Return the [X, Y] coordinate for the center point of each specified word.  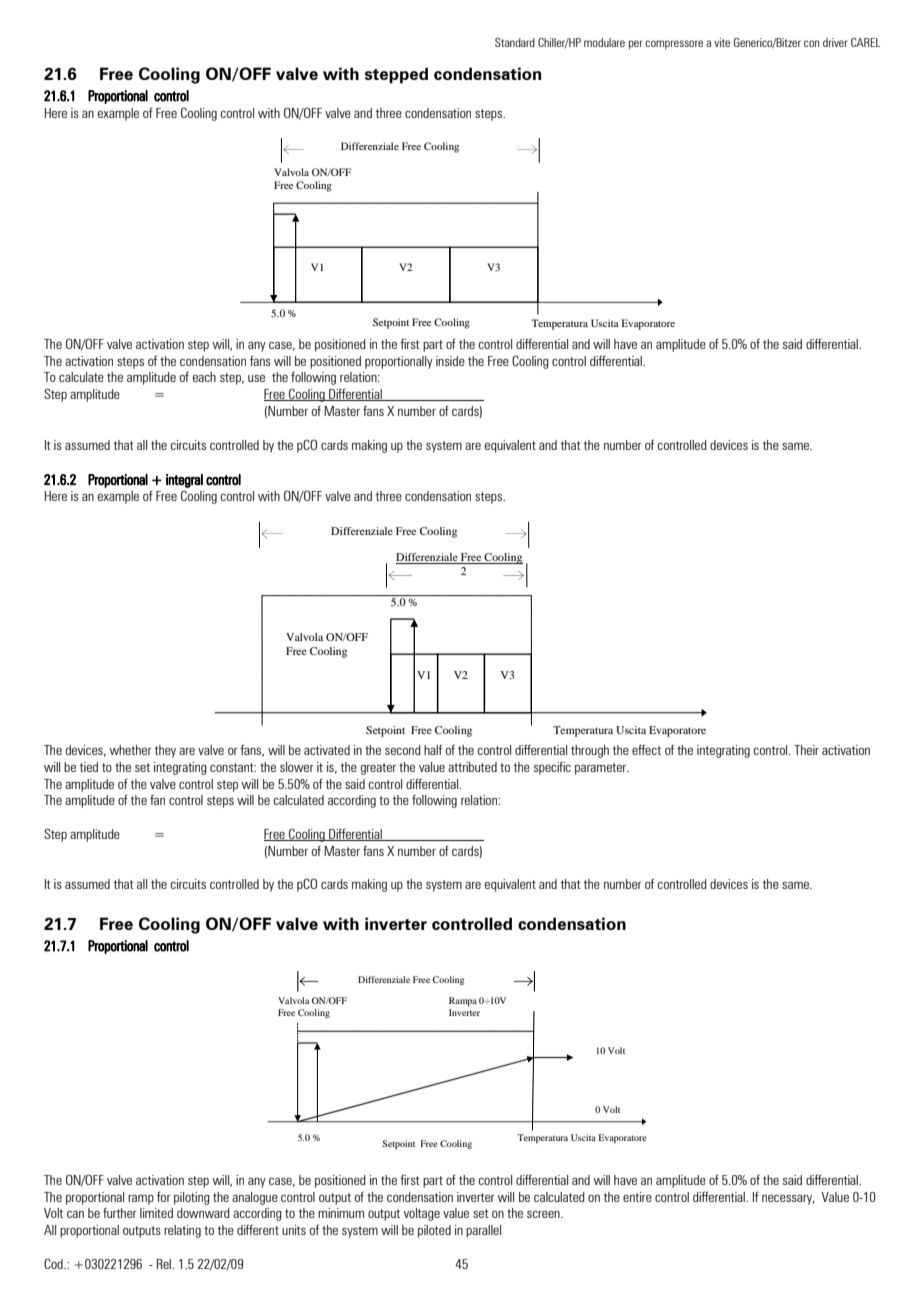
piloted [434, 1231]
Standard [515, 42]
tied [89, 767]
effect [646, 749]
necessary [788, 1200]
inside [450, 361]
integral [184, 481]
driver [835, 42]
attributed [472, 767]
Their [806, 750]
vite [722, 42]
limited [156, 1213]
